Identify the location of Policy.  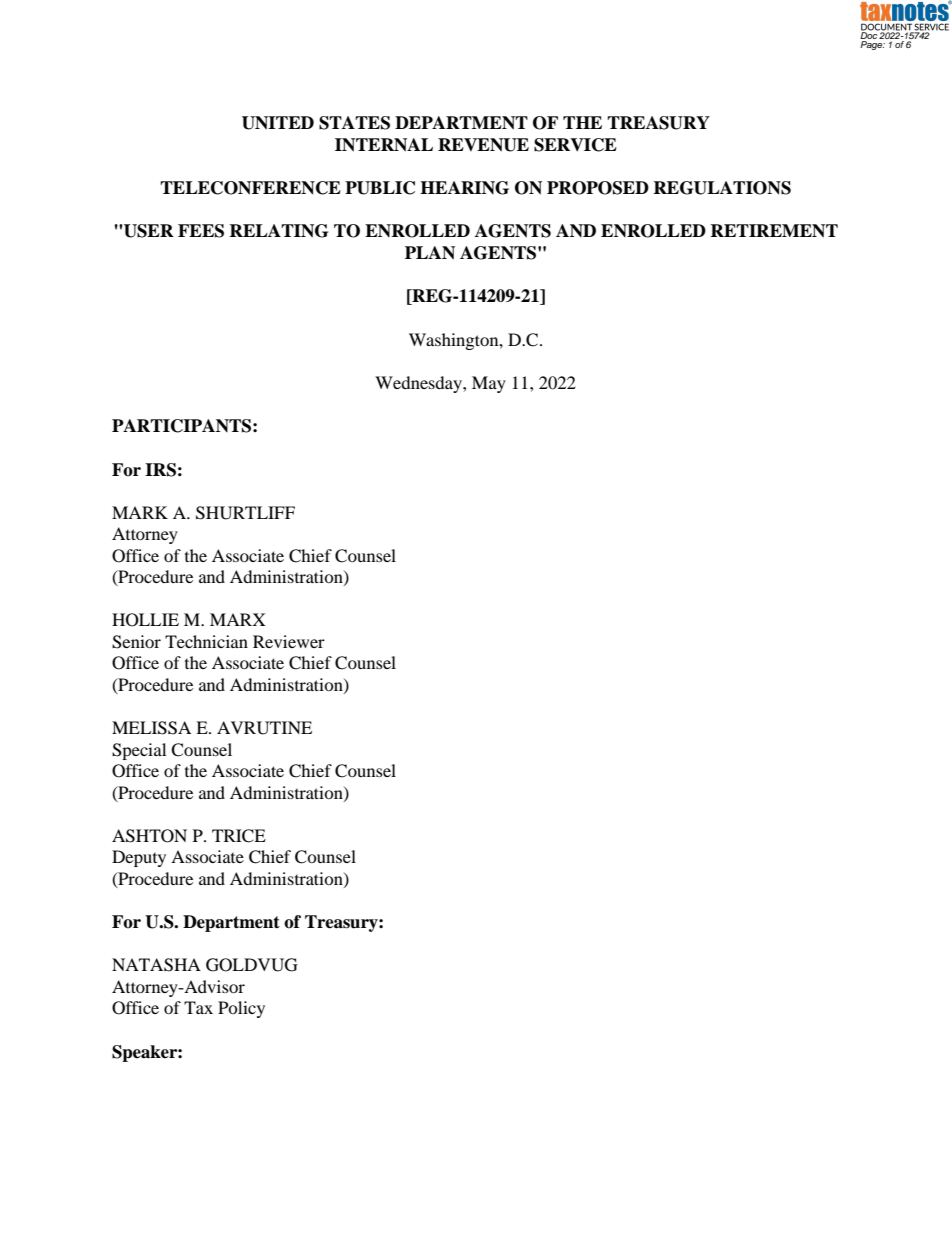
(241, 1009).
